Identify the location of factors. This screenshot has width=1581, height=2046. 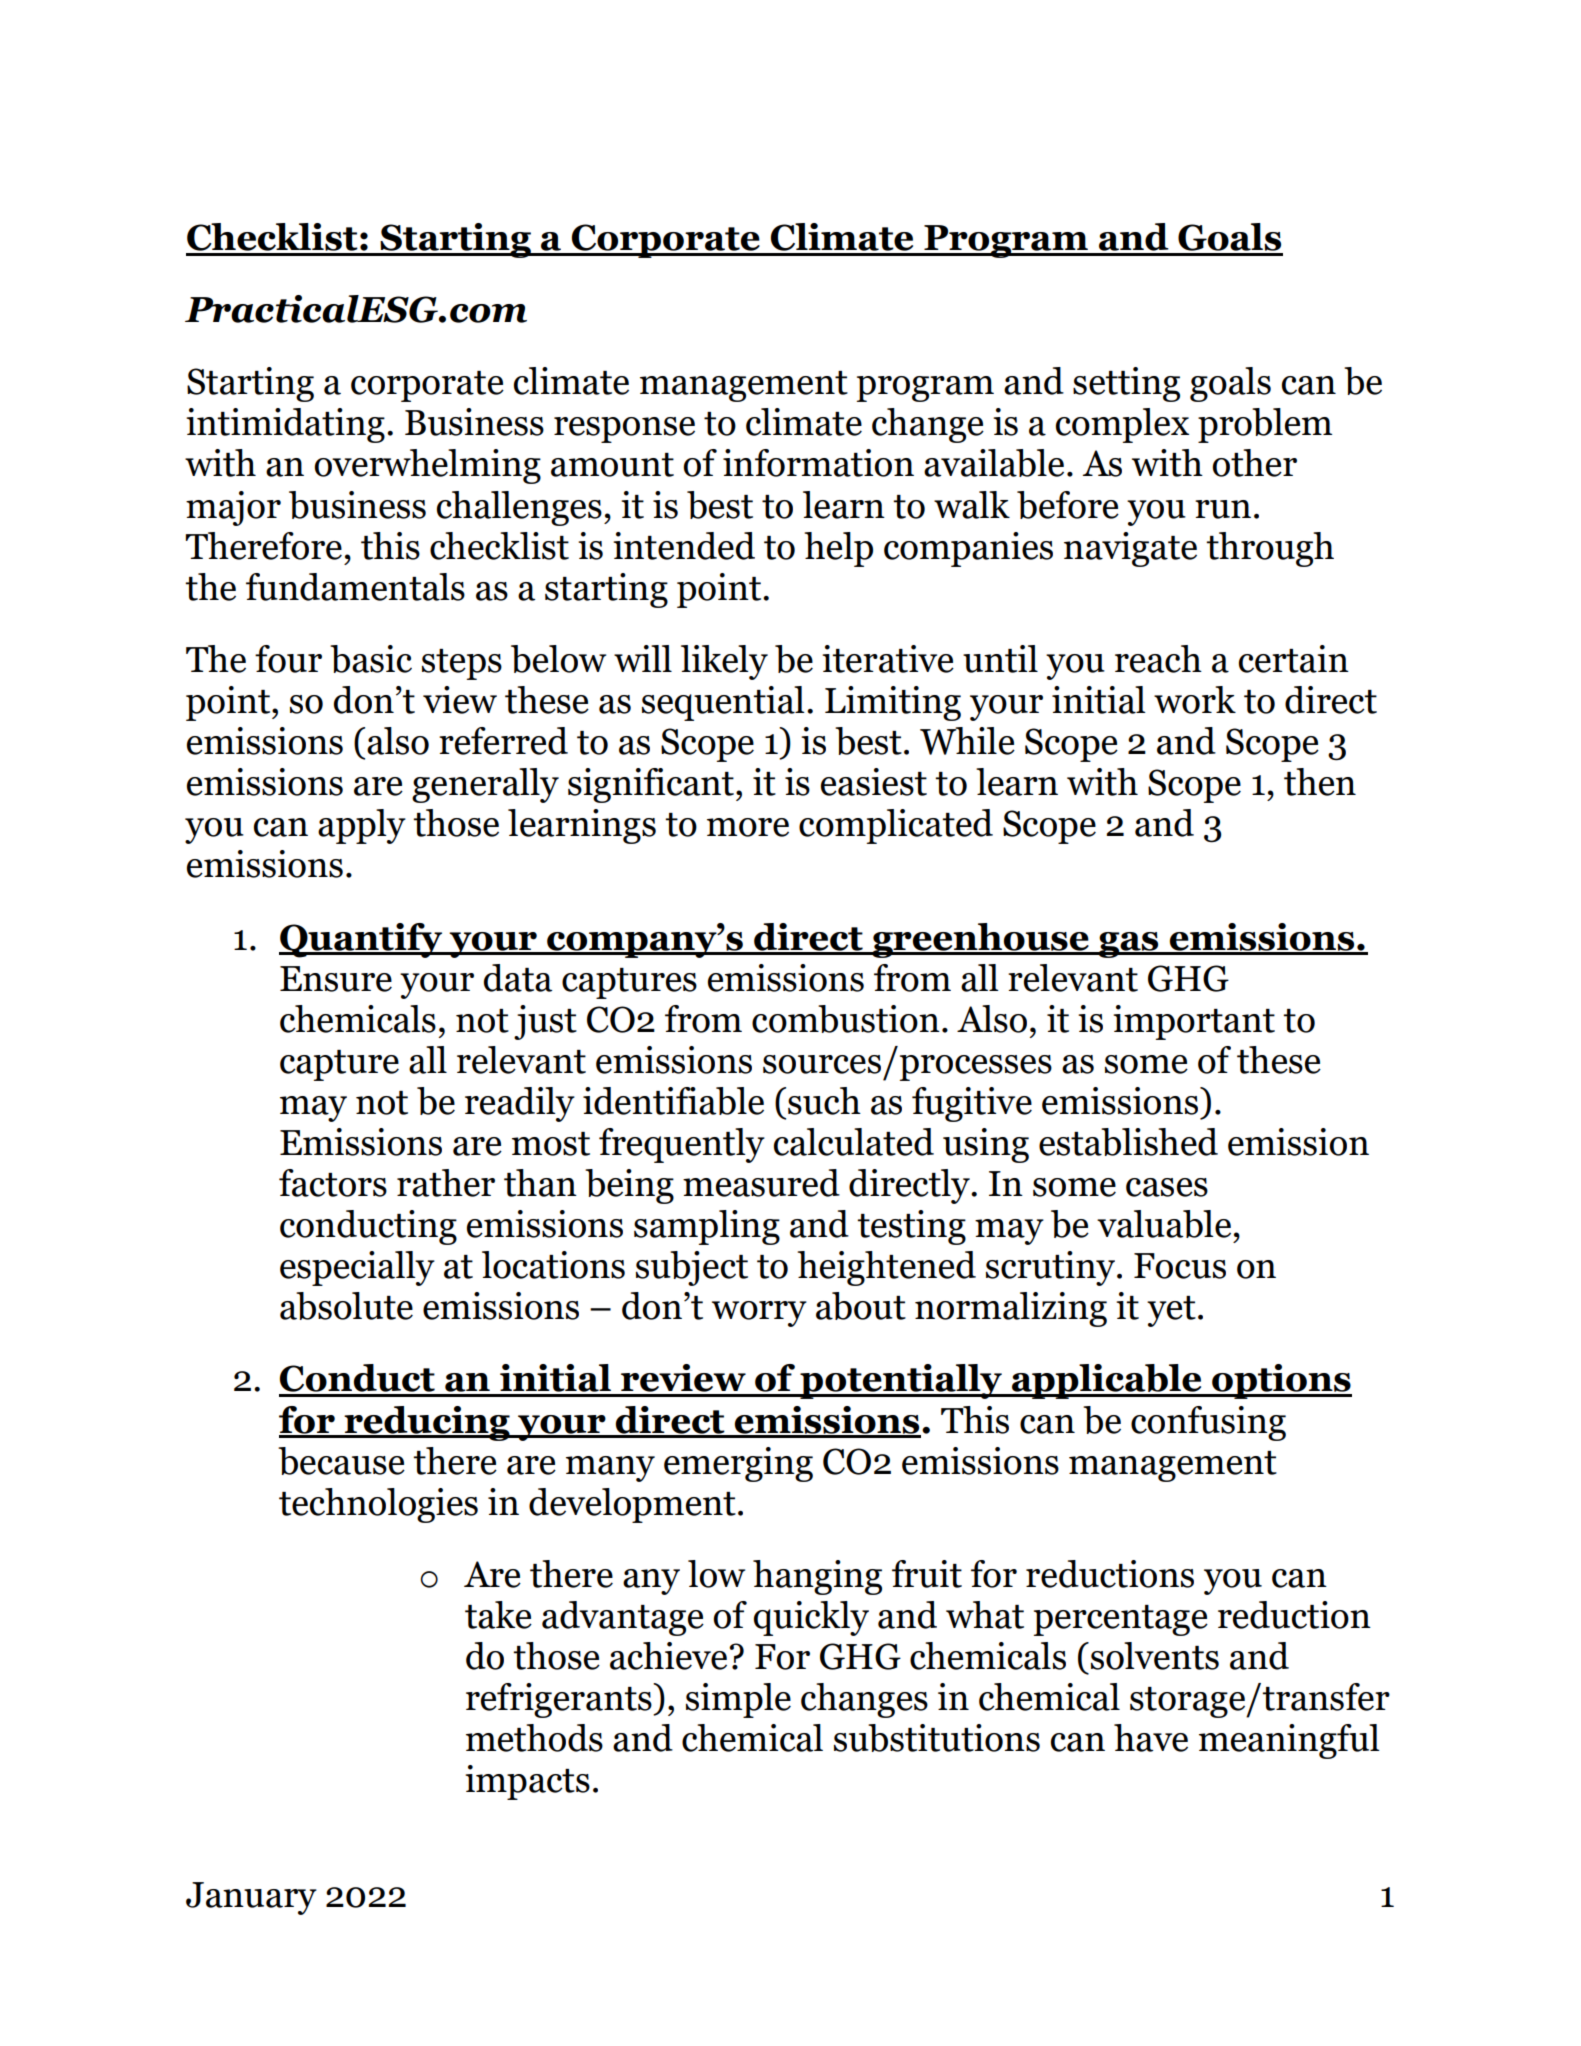
(333, 1183).
